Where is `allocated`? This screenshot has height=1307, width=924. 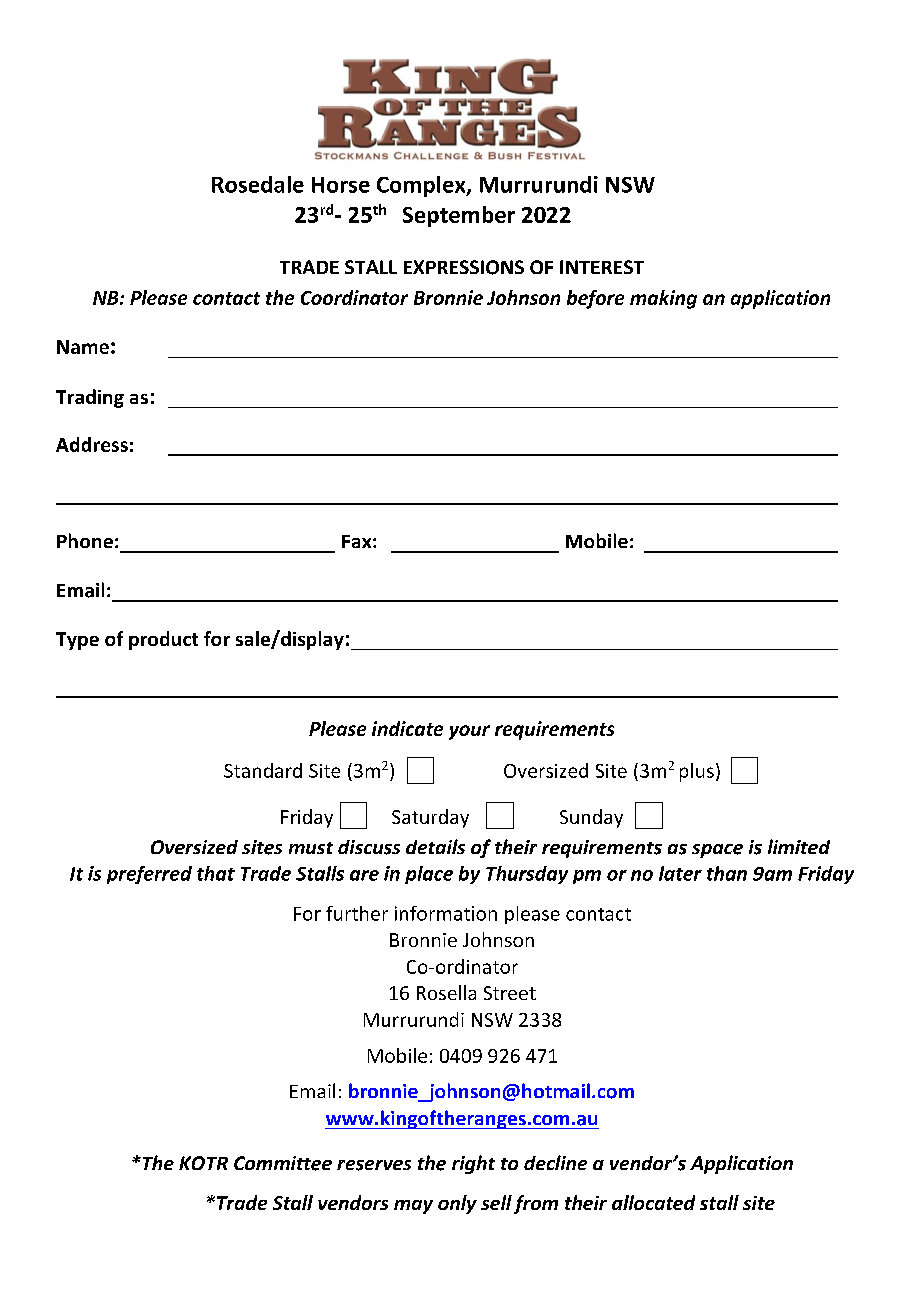
allocated is located at coordinates (653, 1202).
